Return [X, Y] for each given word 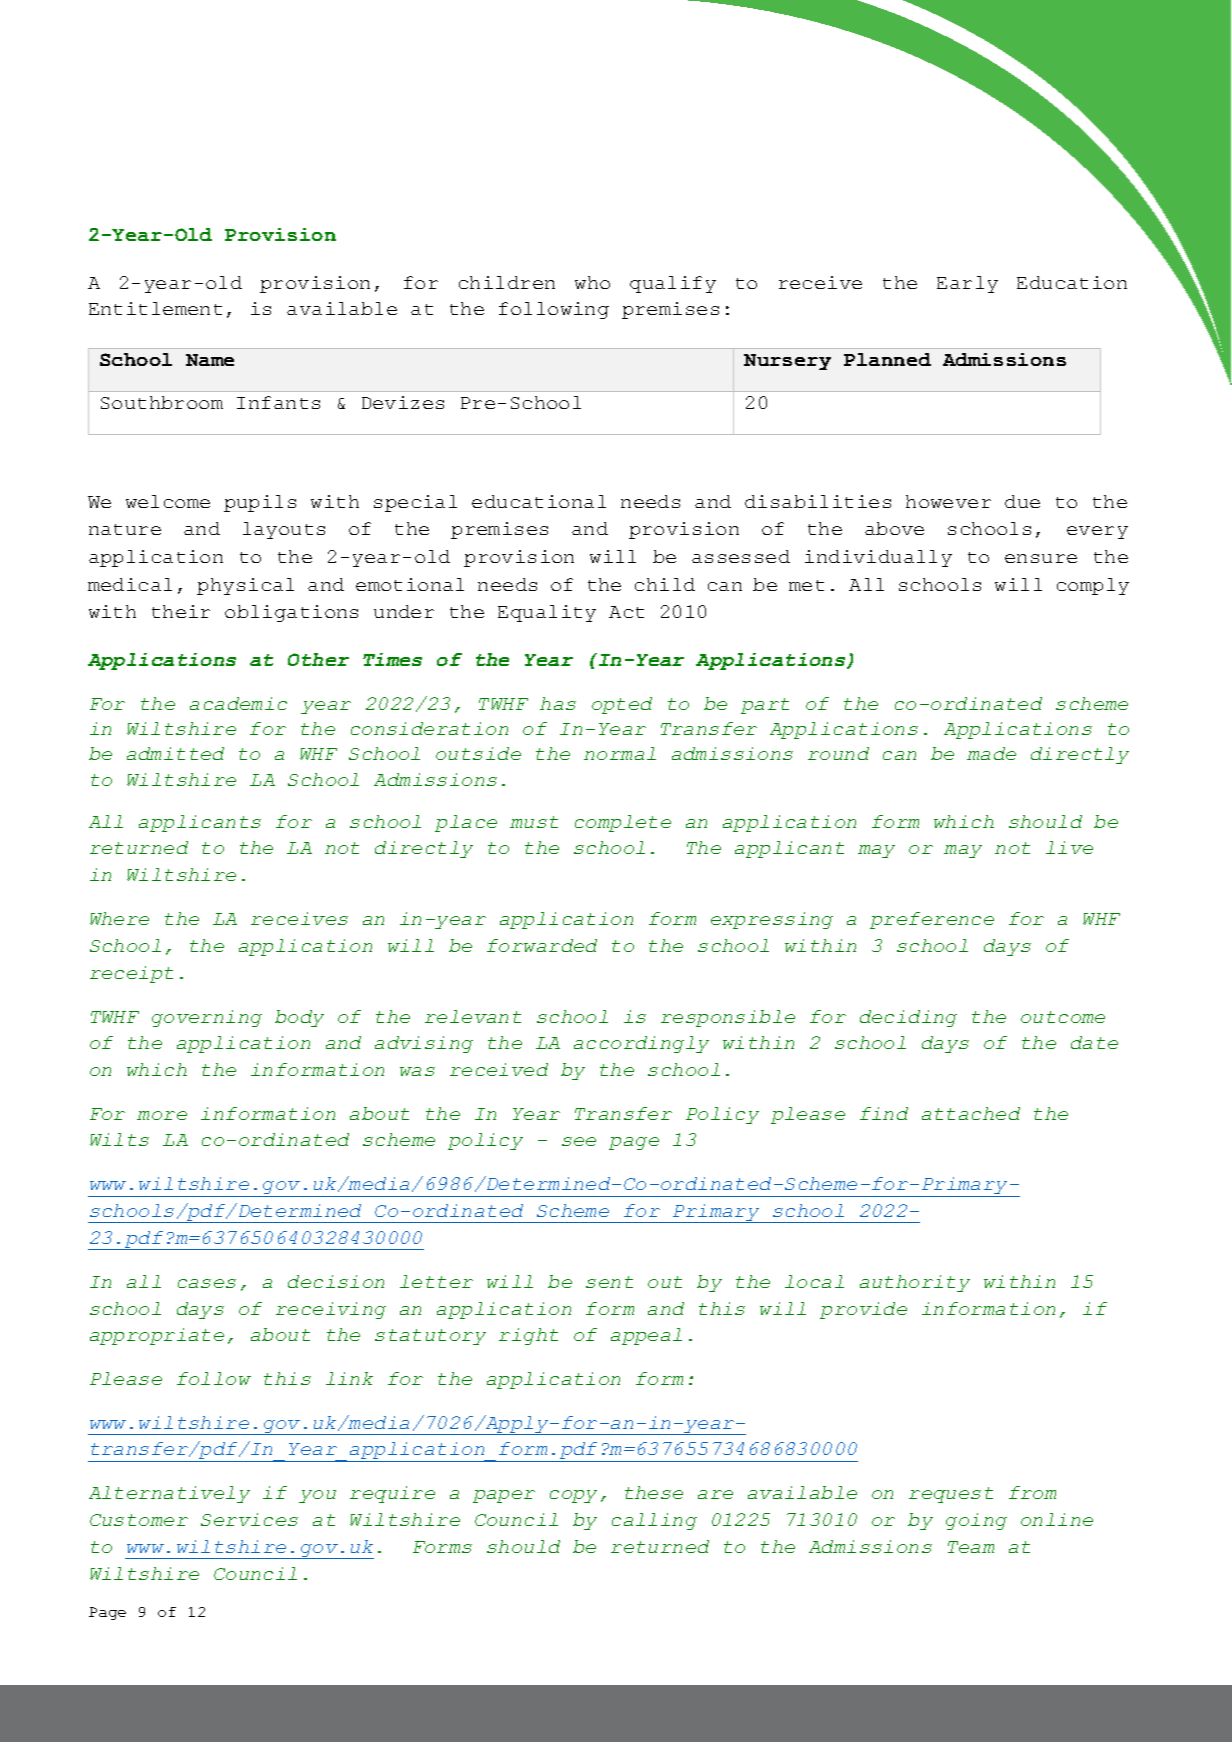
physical [245, 586]
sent [609, 1282]
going [976, 1521]
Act [626, 612]
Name [210, 360]
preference [932, 920]
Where [119, 918]
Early [967, 284]
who [592, 282]
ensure [1041, 558]
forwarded [542, 945]
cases [207, 1283]
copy [573, 1496]
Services [249, 1519]
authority [915, 1283]
